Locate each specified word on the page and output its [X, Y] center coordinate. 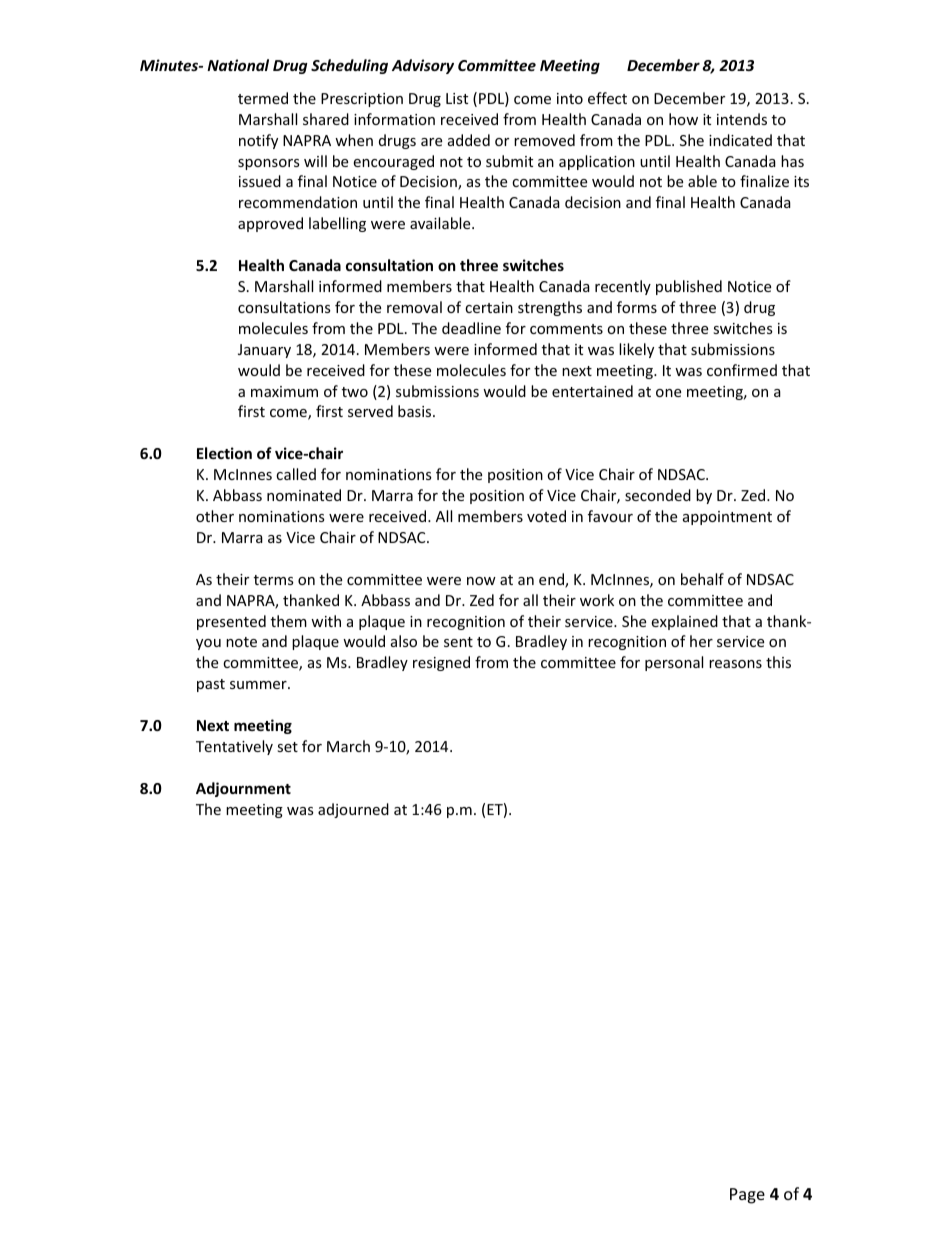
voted [546, 516]
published [689, 287]
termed [263, 98]
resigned [441, 663]
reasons [735, 664]
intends [742, 119]
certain [489, 307]
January [264, 351]
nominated [304, 495]
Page [747, 1196]
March [348, 746]
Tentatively [234, 747]
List [457, 98]
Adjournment [243, 789]
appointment [727, 518]
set [287, 747]
